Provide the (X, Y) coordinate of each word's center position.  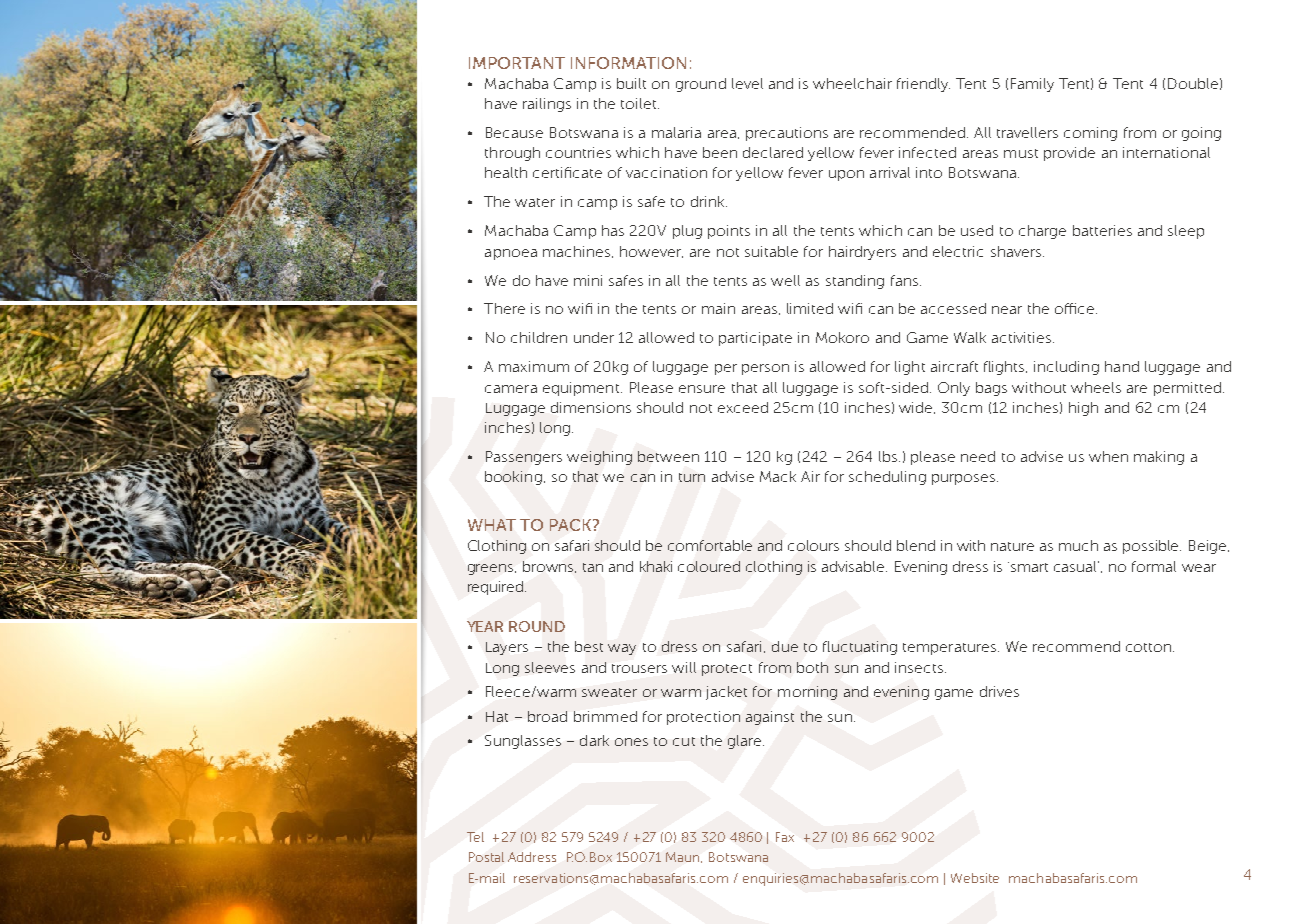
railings (547, 105)
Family (1032, 85)
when (1108, 456)
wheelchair (852, 83)
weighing (599, 458)
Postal (486, 857)
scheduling (887, 478)
